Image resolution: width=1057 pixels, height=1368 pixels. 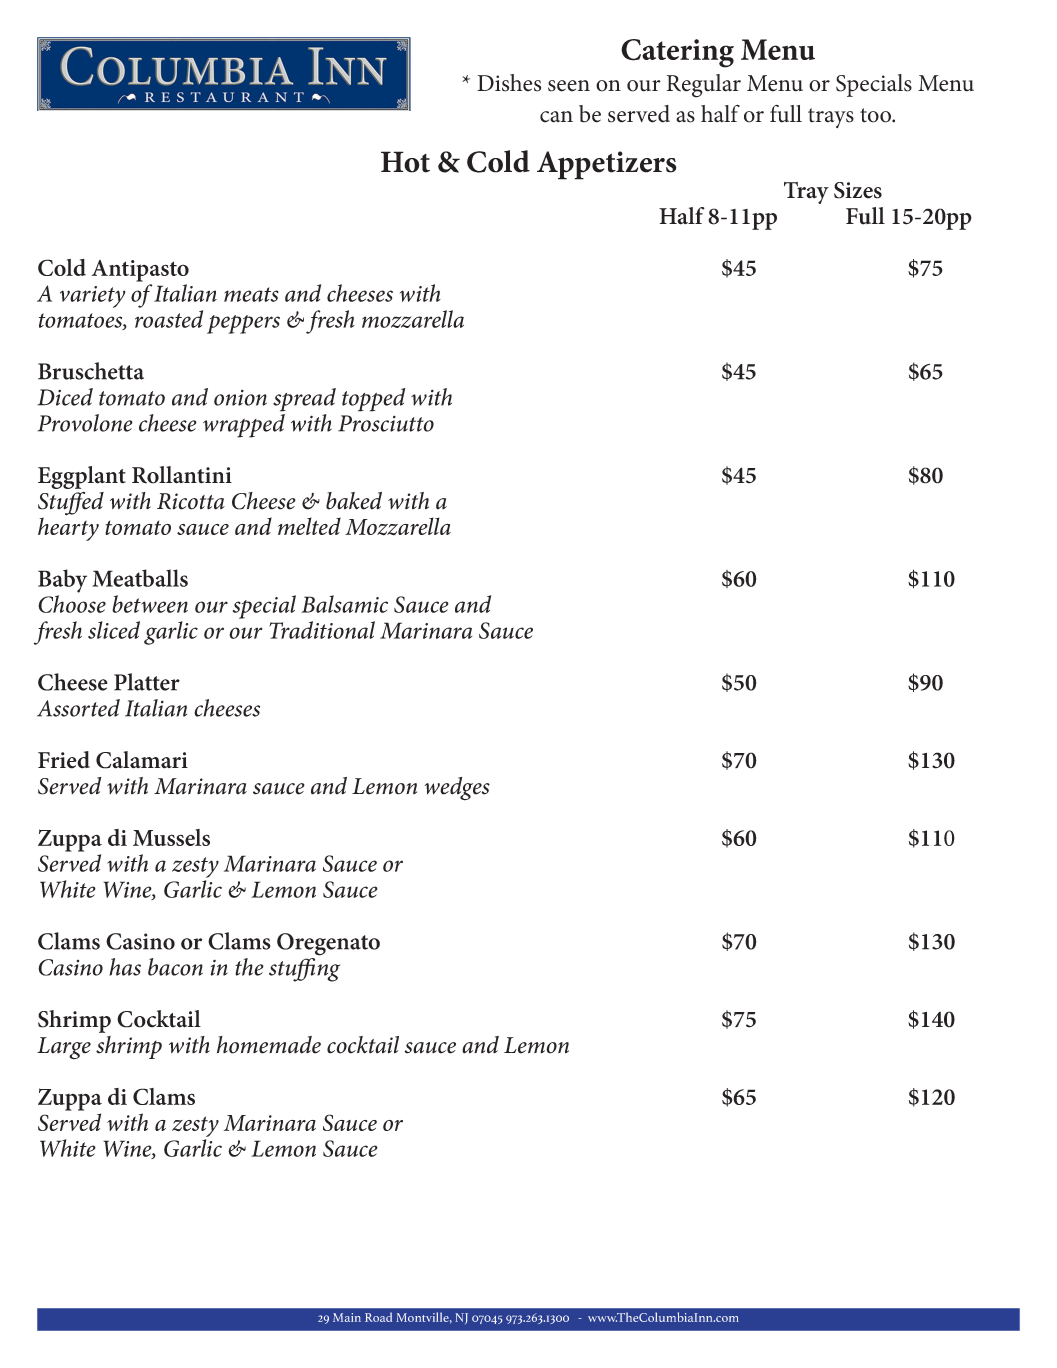 I want to click on Provolone, so click(x=85, y=423).
